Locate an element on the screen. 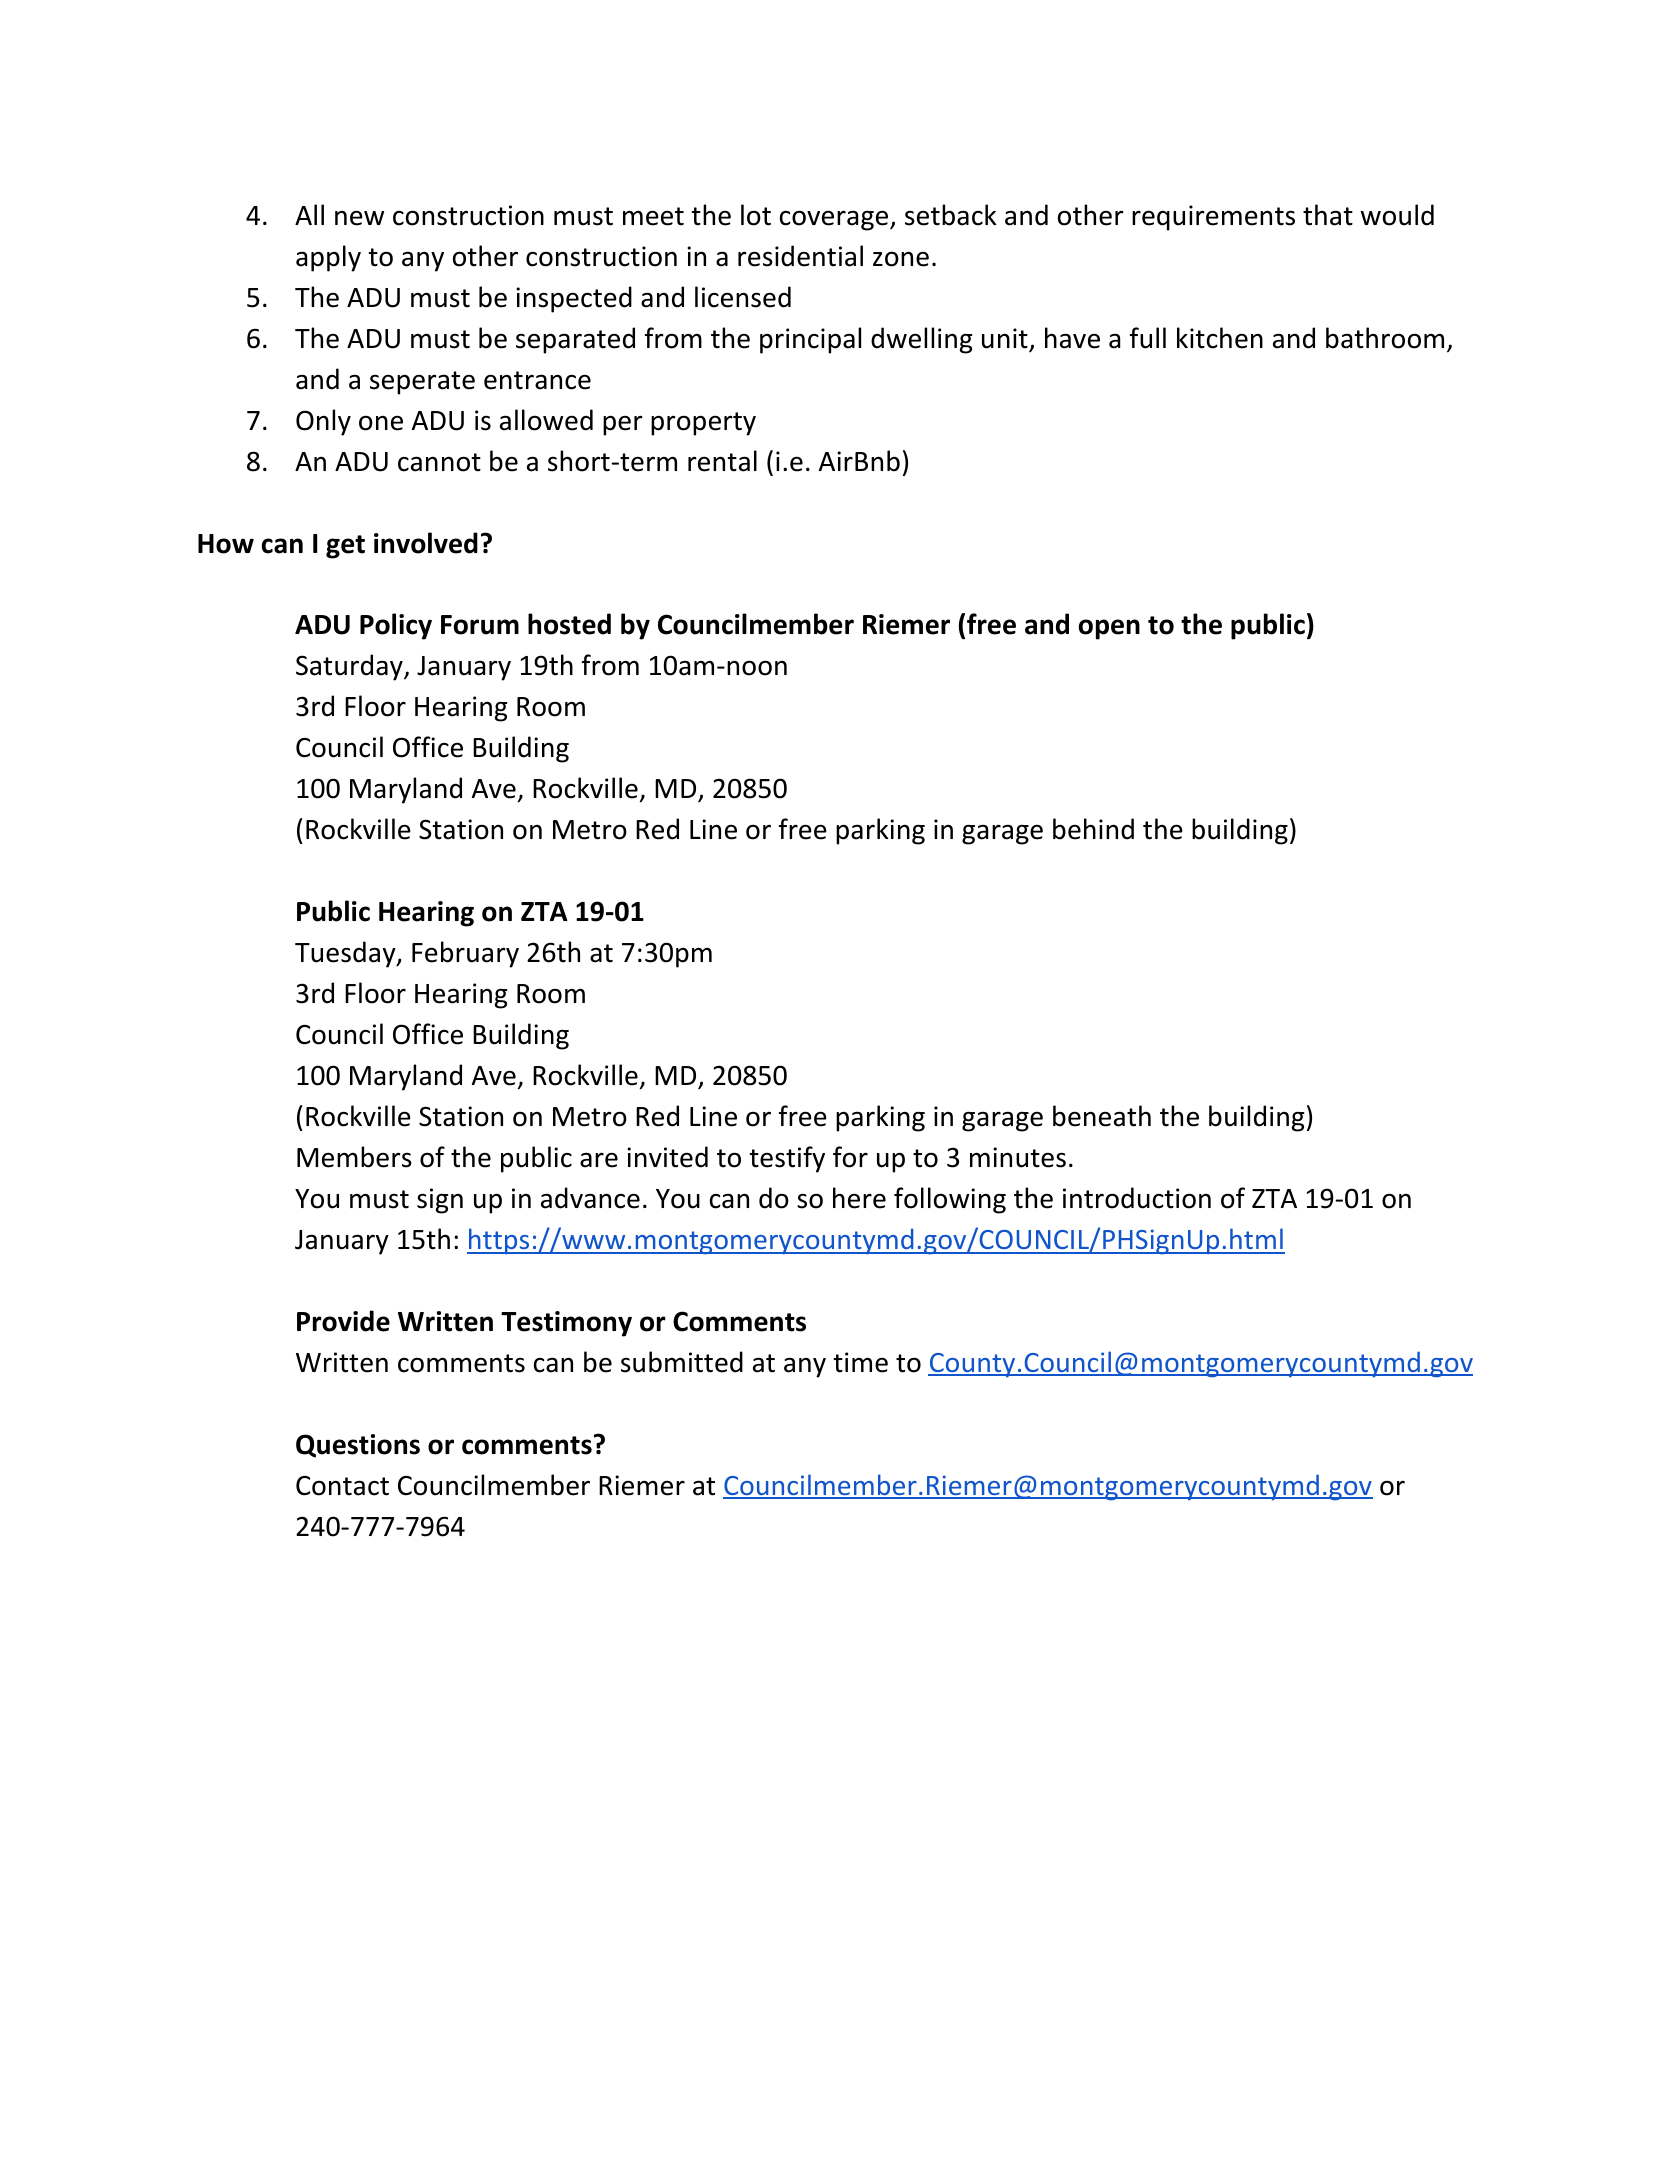 This screenshot has height=2163, width=1672. here is located at coordinates (859, 1198).
